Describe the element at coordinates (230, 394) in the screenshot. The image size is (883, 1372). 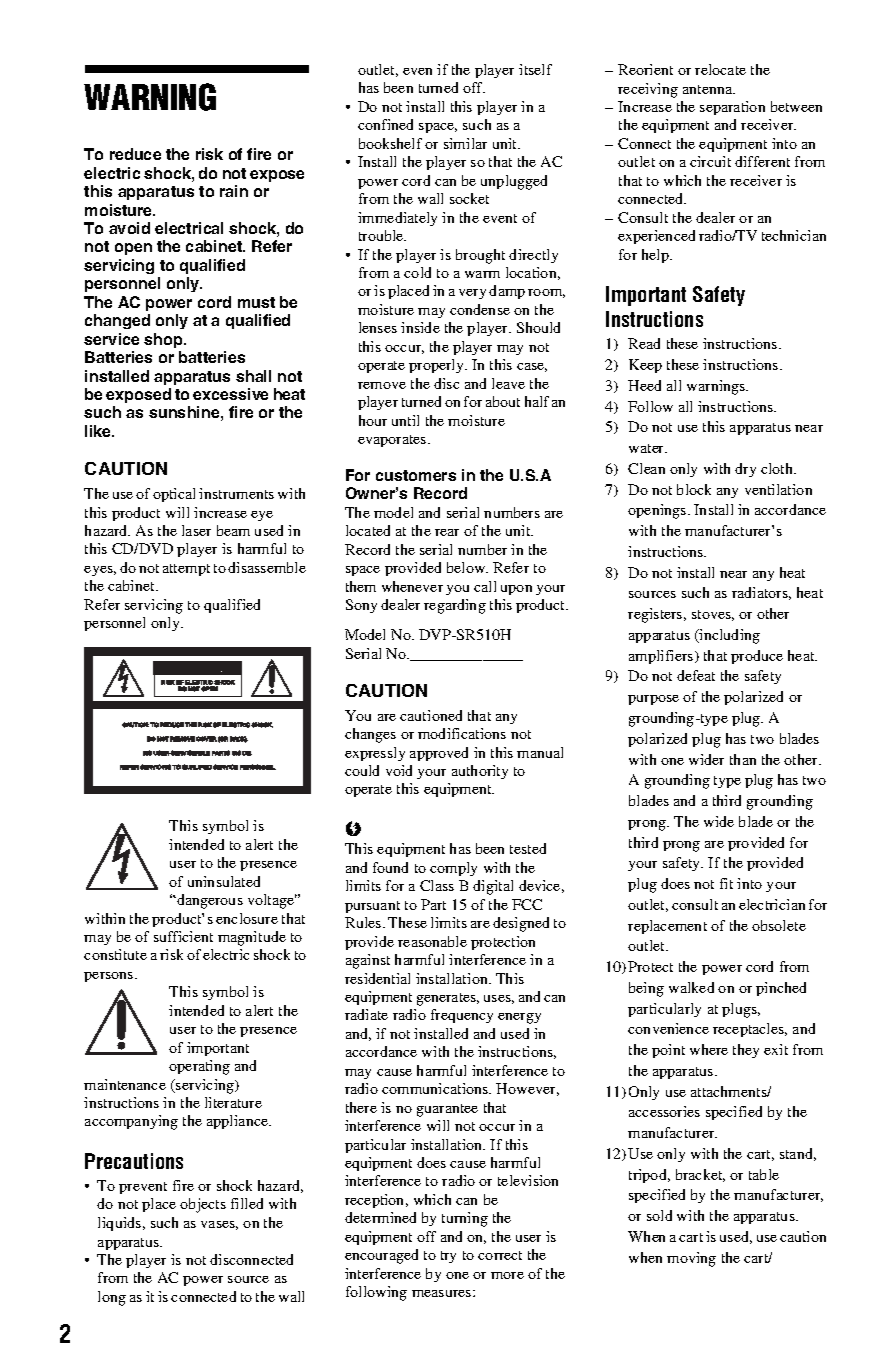
I see `excessive` at that location.
